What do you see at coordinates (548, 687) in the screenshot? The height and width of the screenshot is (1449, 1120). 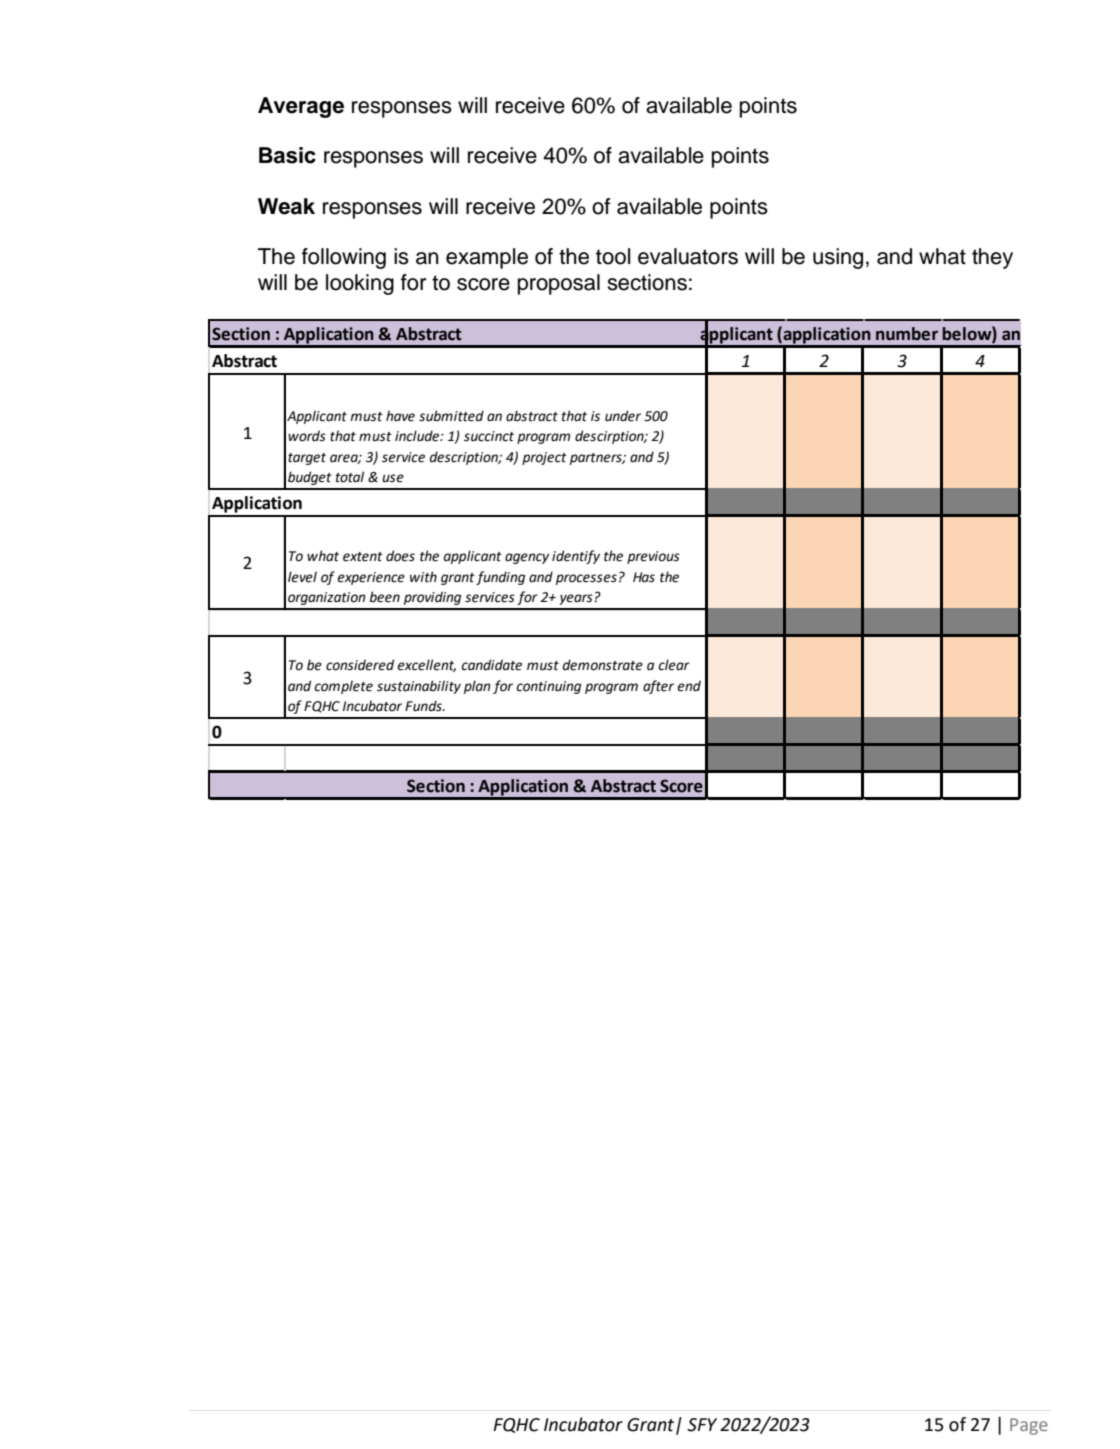 I see `continuing` at bounding box center [548, 687].
